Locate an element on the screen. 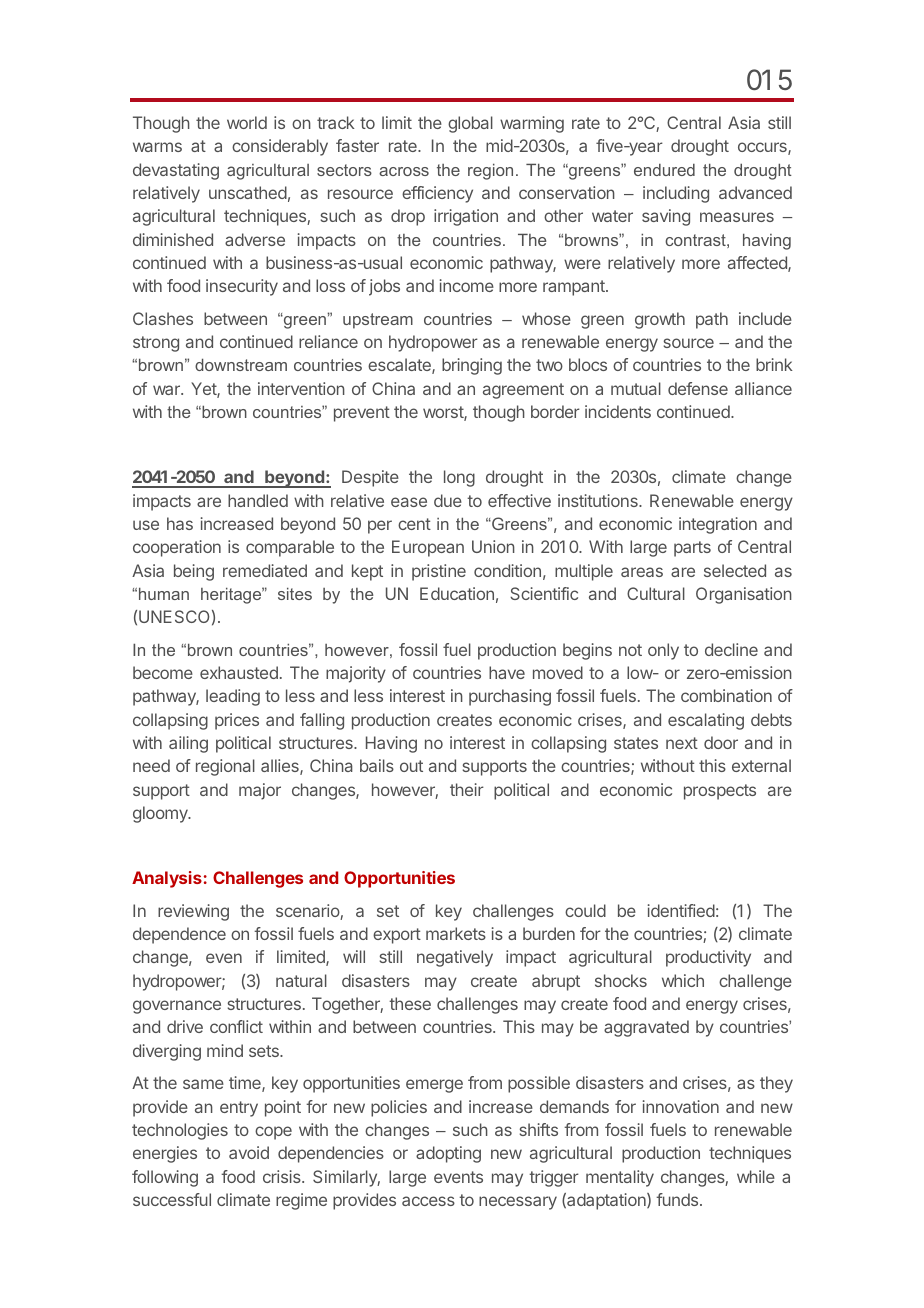 The image size is (924, 1308). world is located at coordinates (247, 122).
